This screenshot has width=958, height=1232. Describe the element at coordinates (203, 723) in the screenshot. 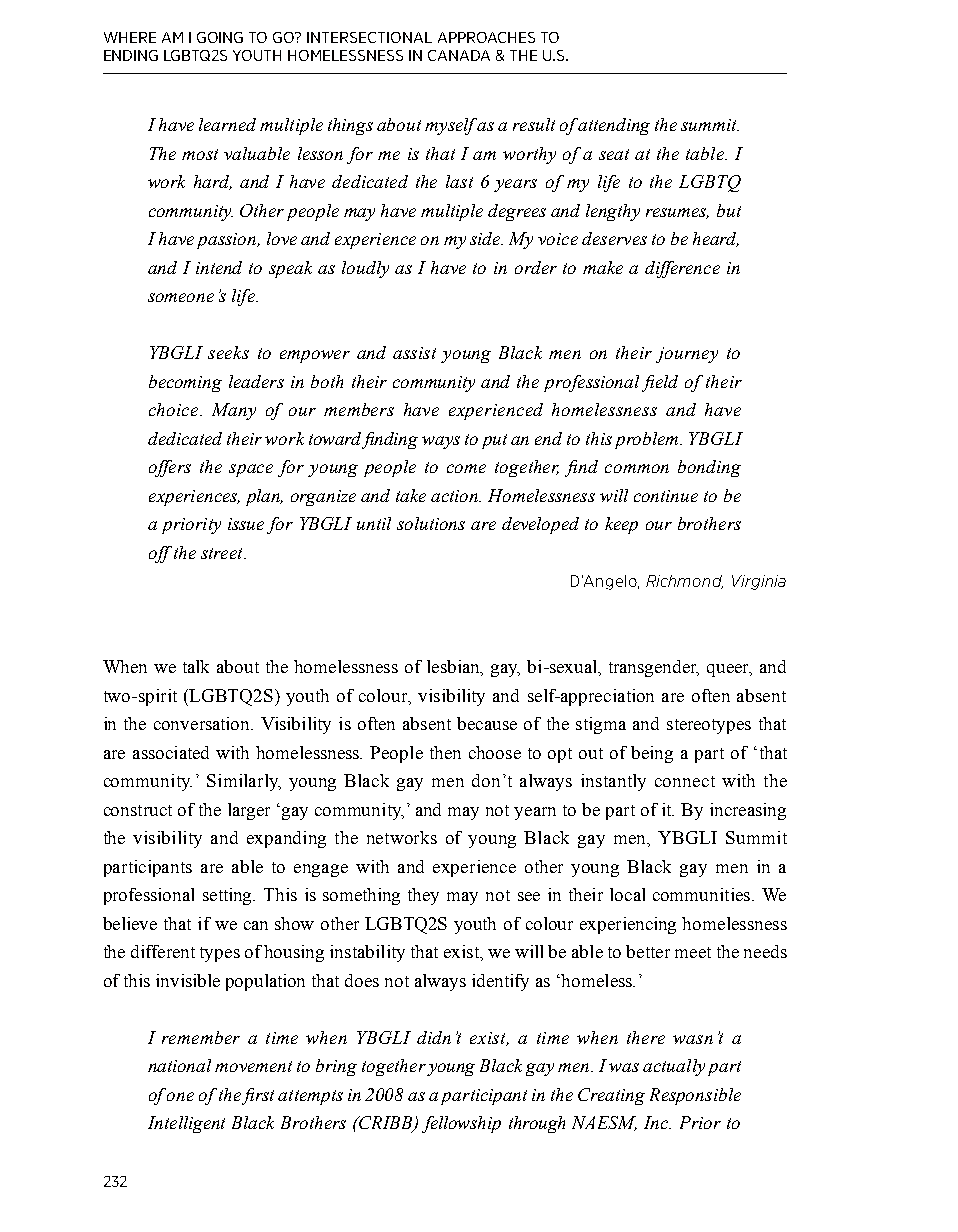

I see `conversation` at that location.
